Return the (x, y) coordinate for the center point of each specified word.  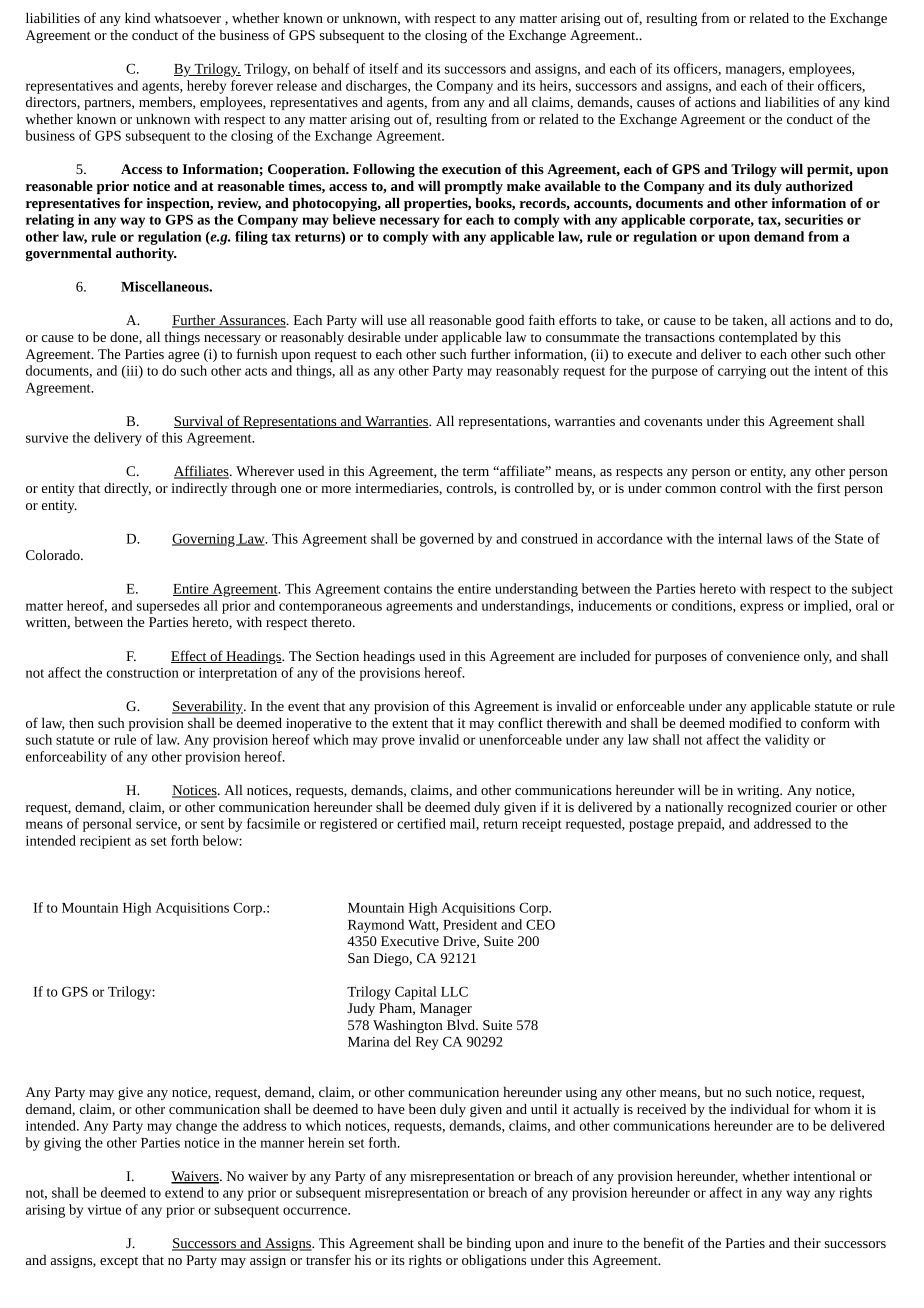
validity (787, 741)
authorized (819, 186)
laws (780, 538)
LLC (454, 991)
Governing (204, 540)
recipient (105, 842)
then (81, 723)
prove (398, 742)
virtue (104, 1210)
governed (447, 540)
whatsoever (187, 18)
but (714, 1092)
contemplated (758, 338)
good (510, 321)
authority (146, 254)
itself (384, 68)
